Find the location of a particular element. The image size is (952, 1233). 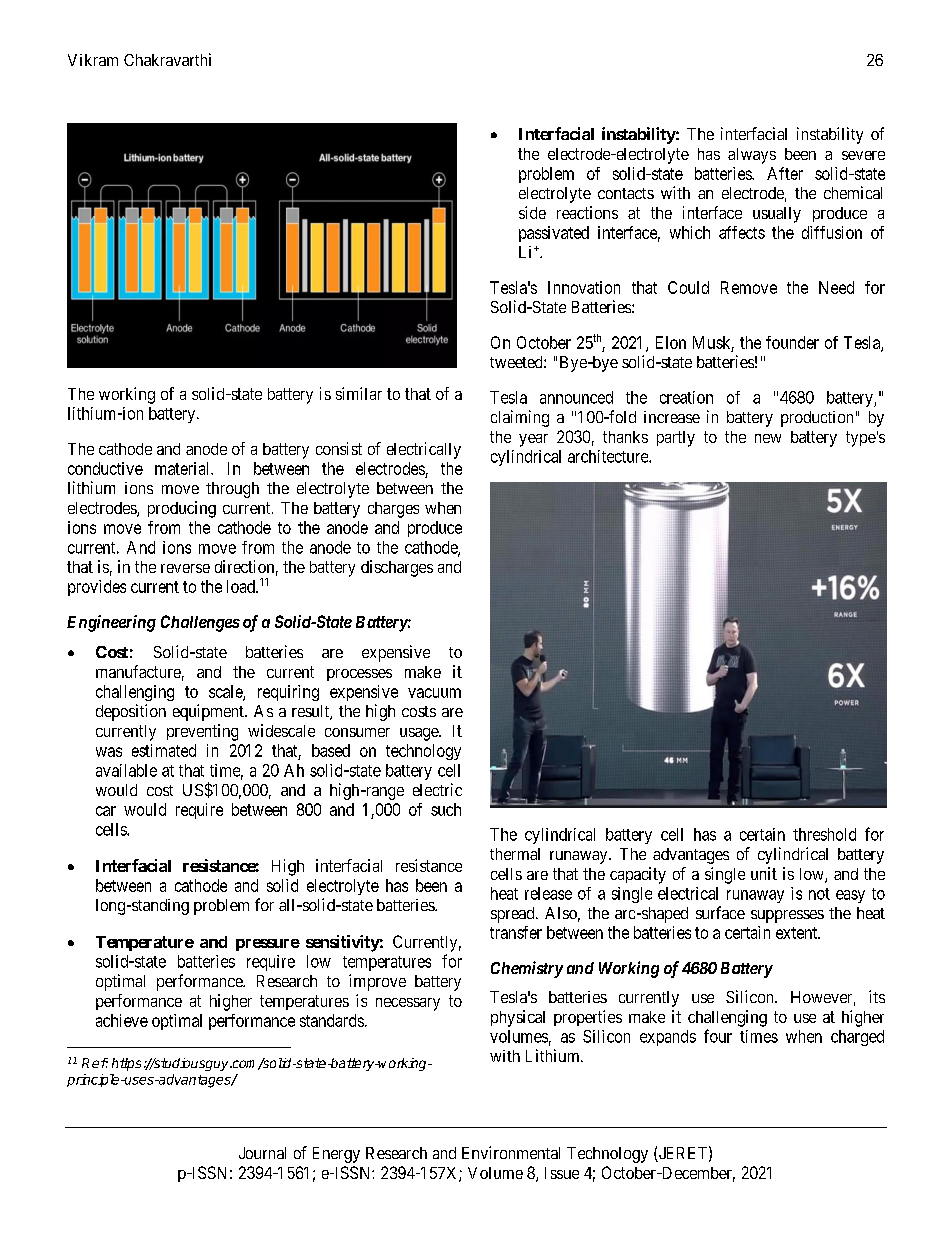

such is located at coordinates (446, 809).
